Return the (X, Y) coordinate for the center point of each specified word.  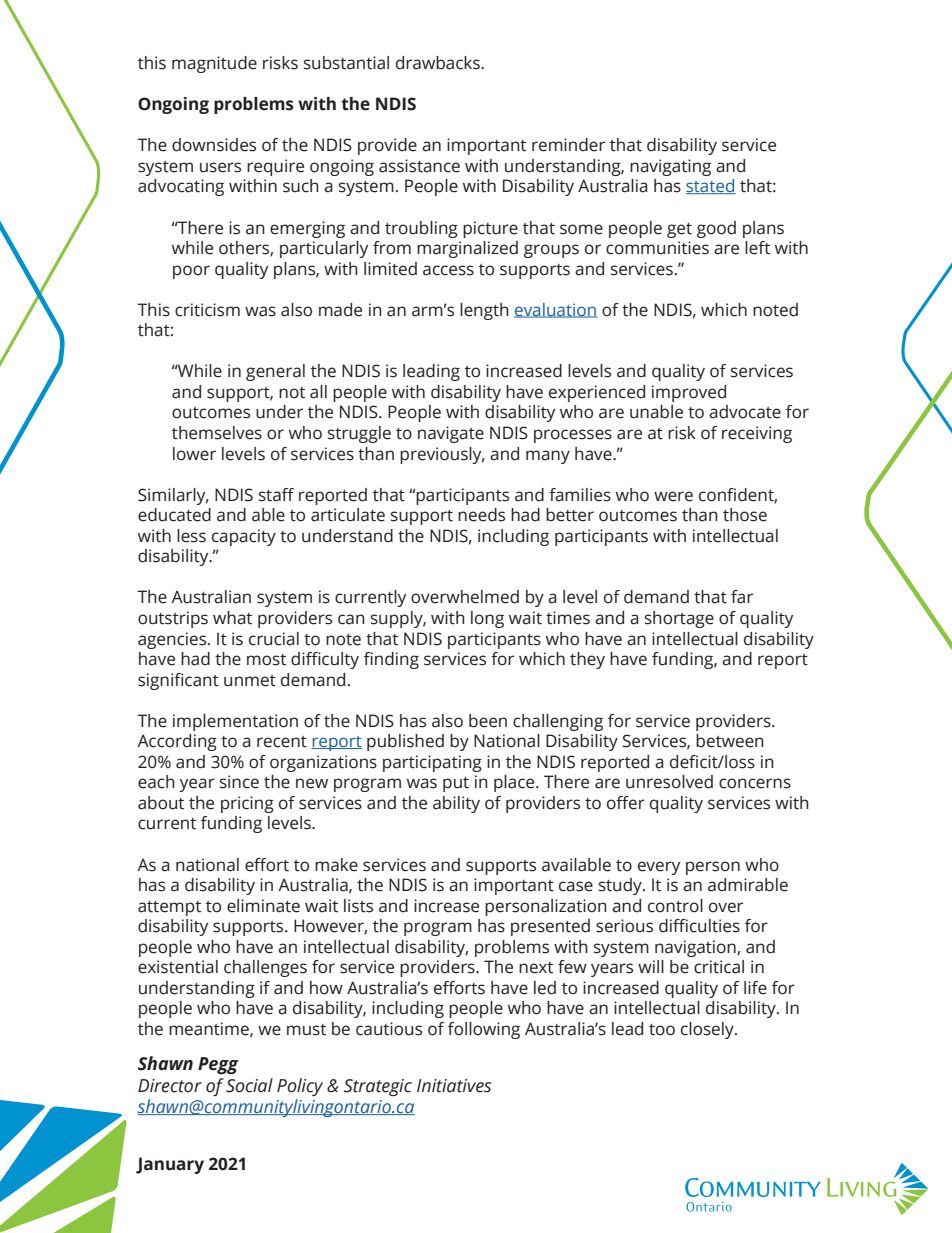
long (487, 619)
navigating (670, 167)
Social (249, 1085)
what (232, 618)
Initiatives (454, 1086)
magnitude (214, 64)
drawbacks (439, 63)
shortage (679, 619)
